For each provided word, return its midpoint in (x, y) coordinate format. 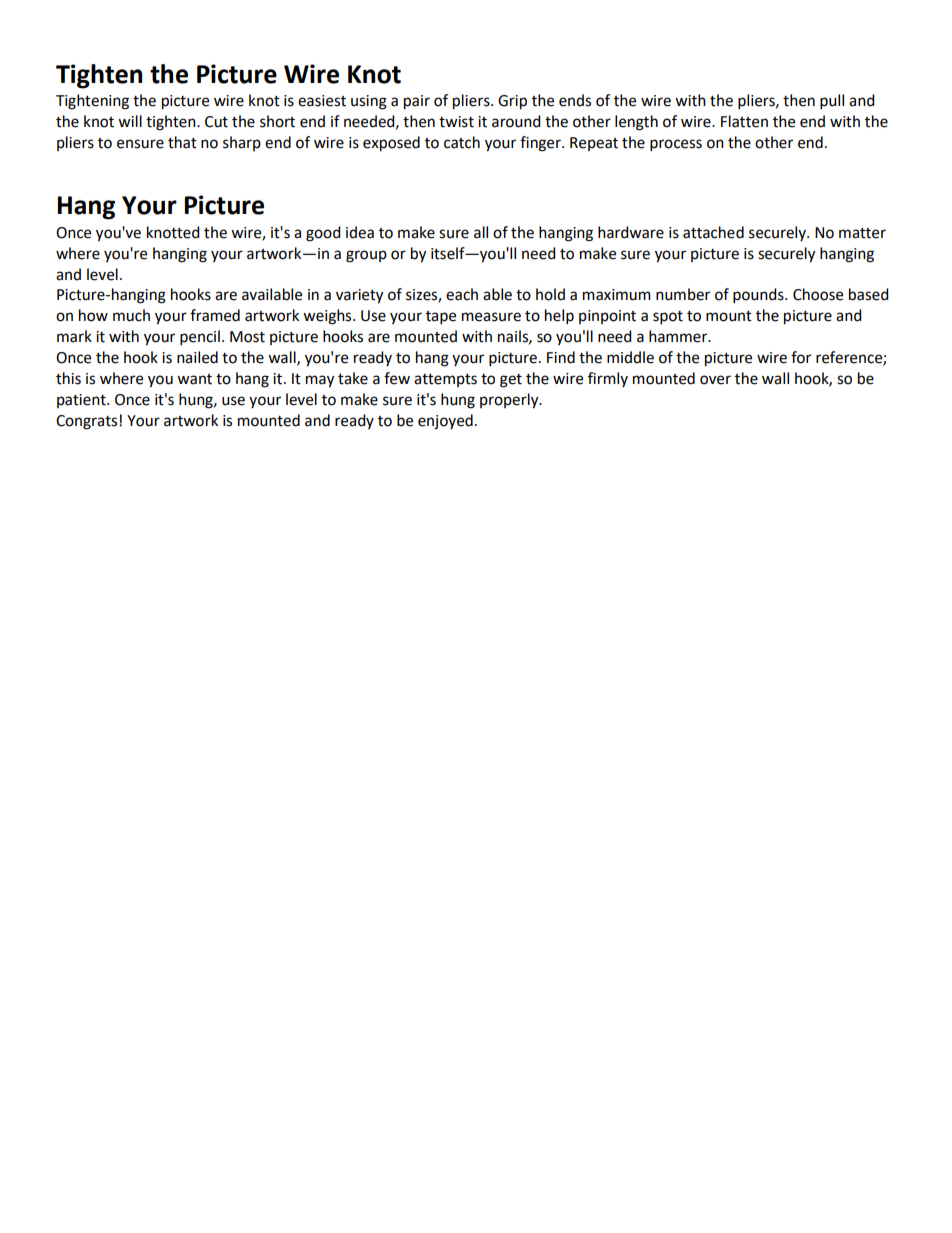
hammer (679, 336)
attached (713, 232)
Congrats (86, 422)
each (462, 294)
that (182, 142)
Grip (512, 102)
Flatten (744, 121)
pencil (200, 338)
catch (462, 142)
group (366, 256)
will (130, 121)
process (676, 145)
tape (441, 318)
